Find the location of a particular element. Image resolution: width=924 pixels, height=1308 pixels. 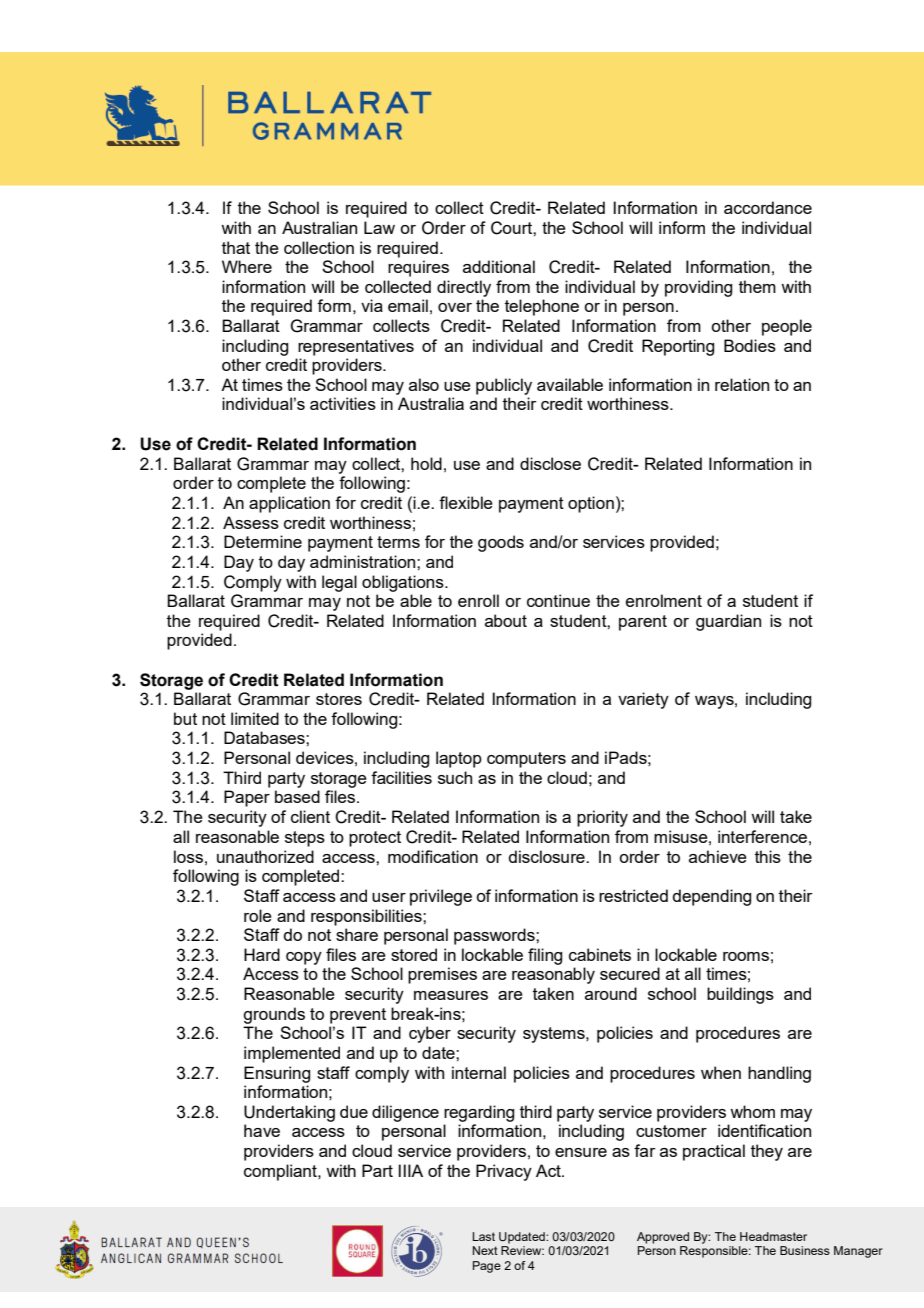

application is located at coordinates (289, 504).
